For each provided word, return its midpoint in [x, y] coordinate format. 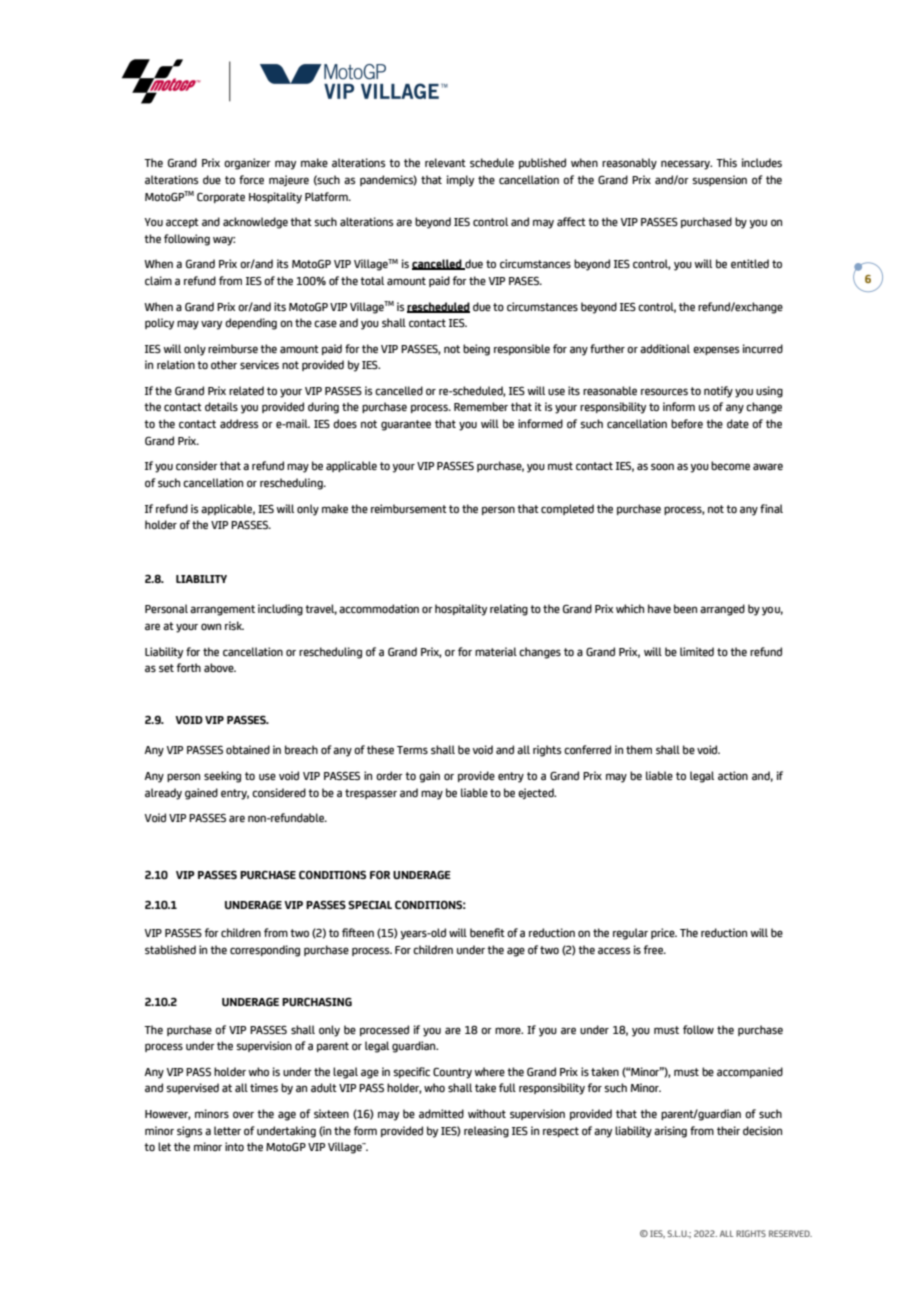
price [664, 933]
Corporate [221, 198]
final [771, 509]
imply [460, 181]
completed [567, 509]
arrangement [222, 610]
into [234, 1146]
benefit [487, 932]
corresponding [265, 951]
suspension [720, 180]
